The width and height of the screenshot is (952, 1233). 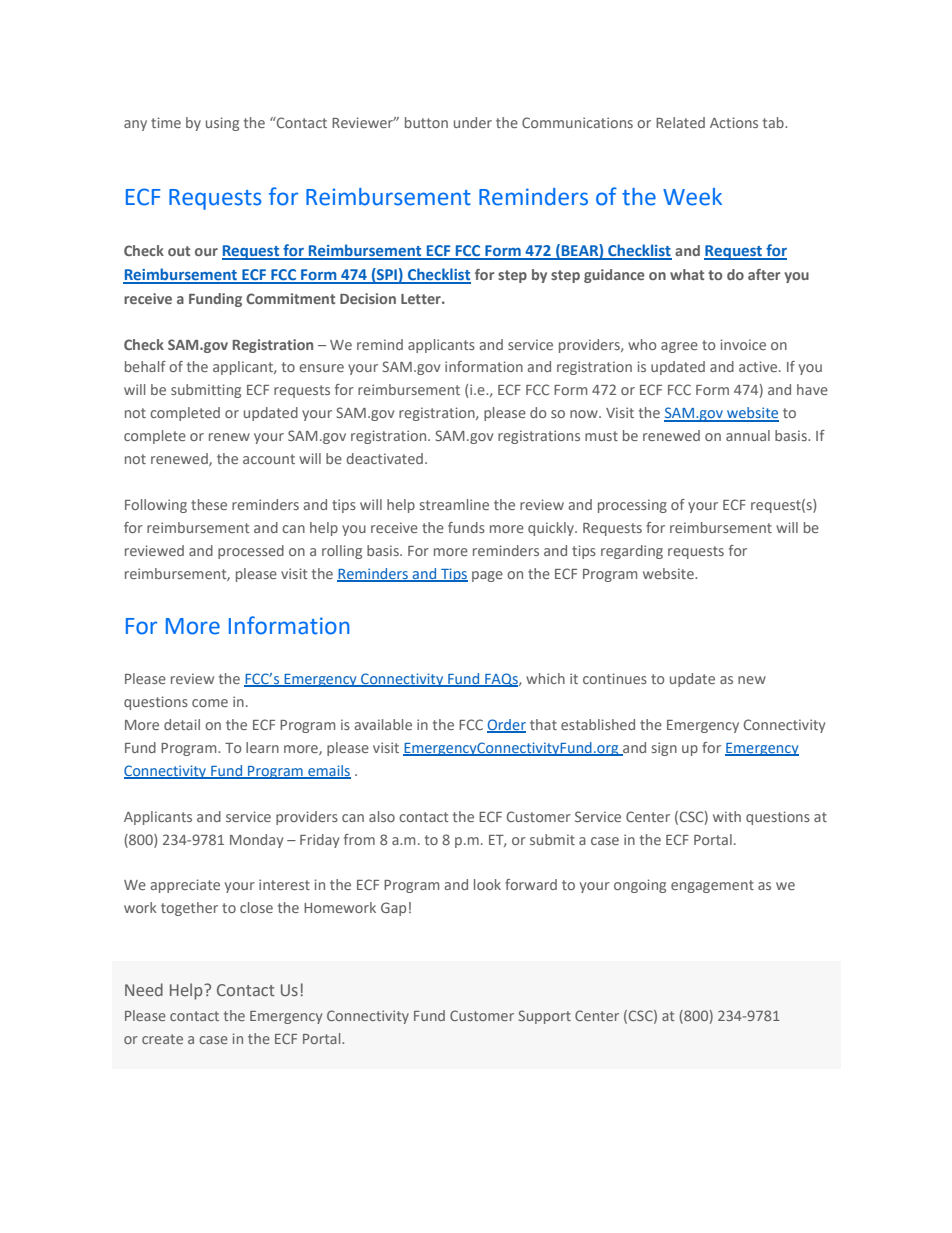 What do you see at coordinates (487, 576) in the screenshot?
I see `page` at bounding box center [487, 576].
